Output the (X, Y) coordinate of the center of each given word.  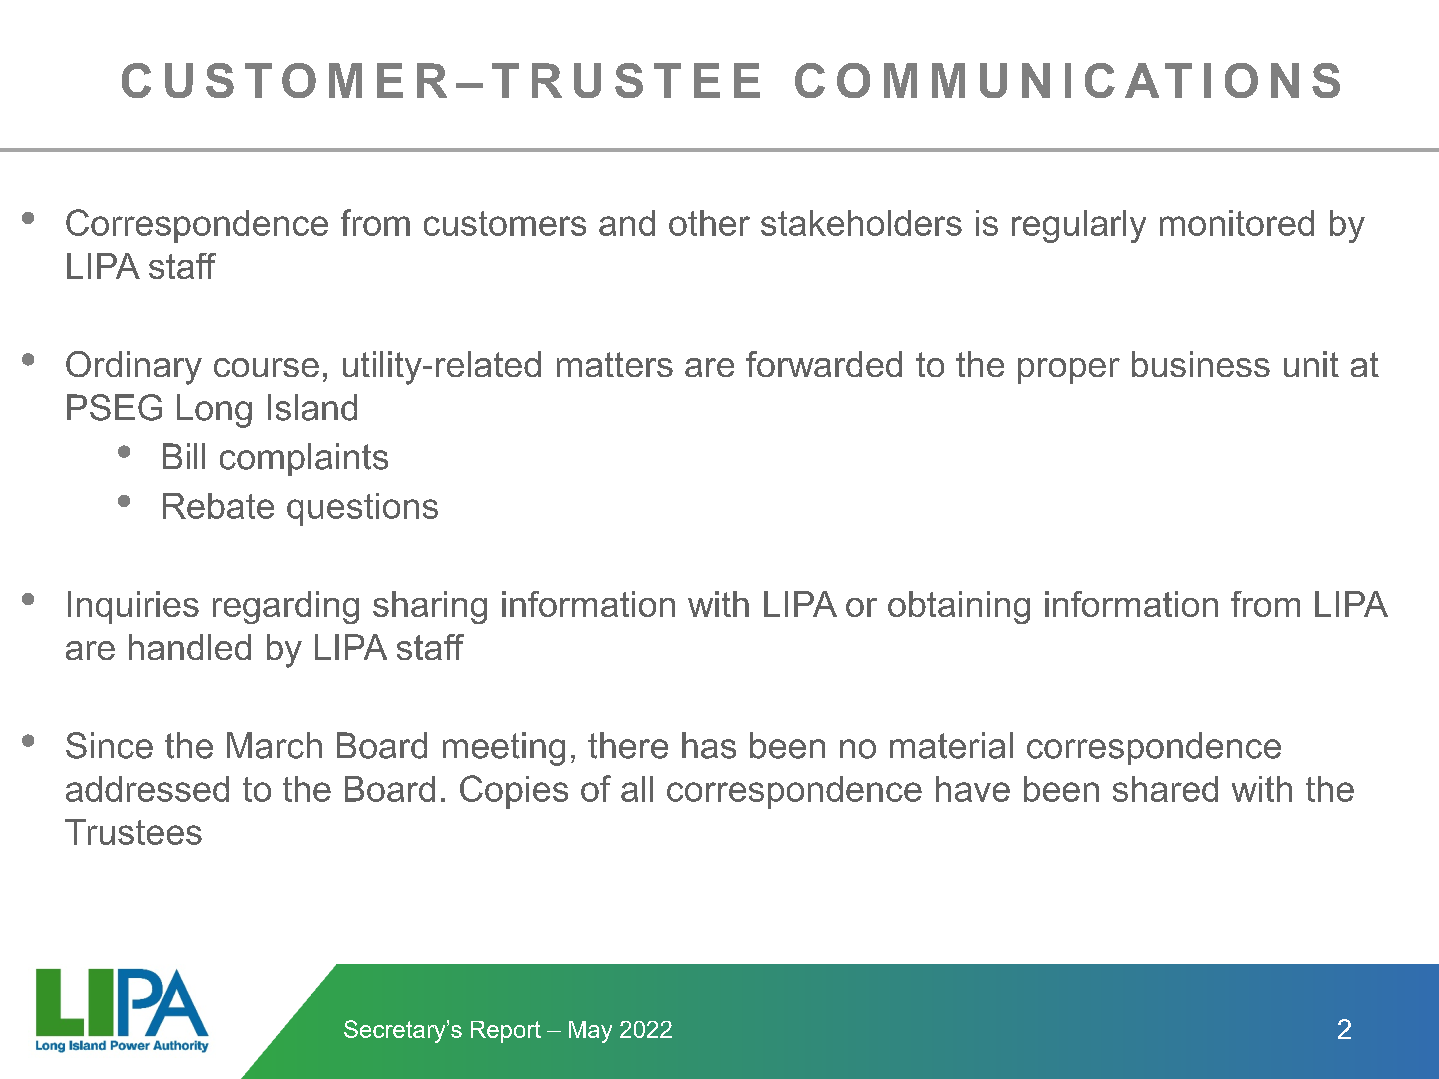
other (709, 223)
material (951, 745)
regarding (286, 607)
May (590, 1032)
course (266, 367)
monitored (1237, 223)
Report (506, 1032)
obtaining (959, 607)
